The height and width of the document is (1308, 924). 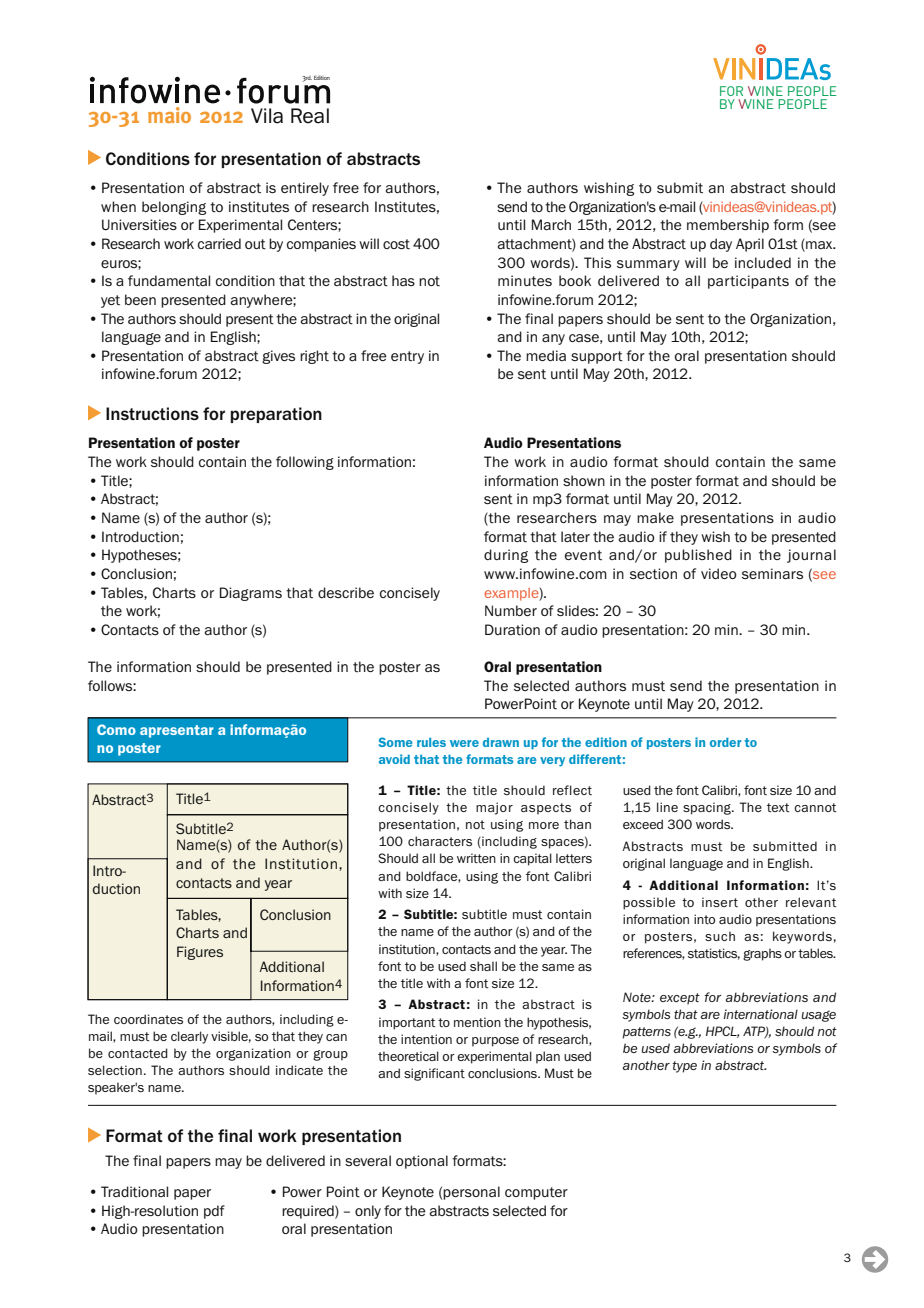 I want to click on maio, so click(x=169, y=115).
